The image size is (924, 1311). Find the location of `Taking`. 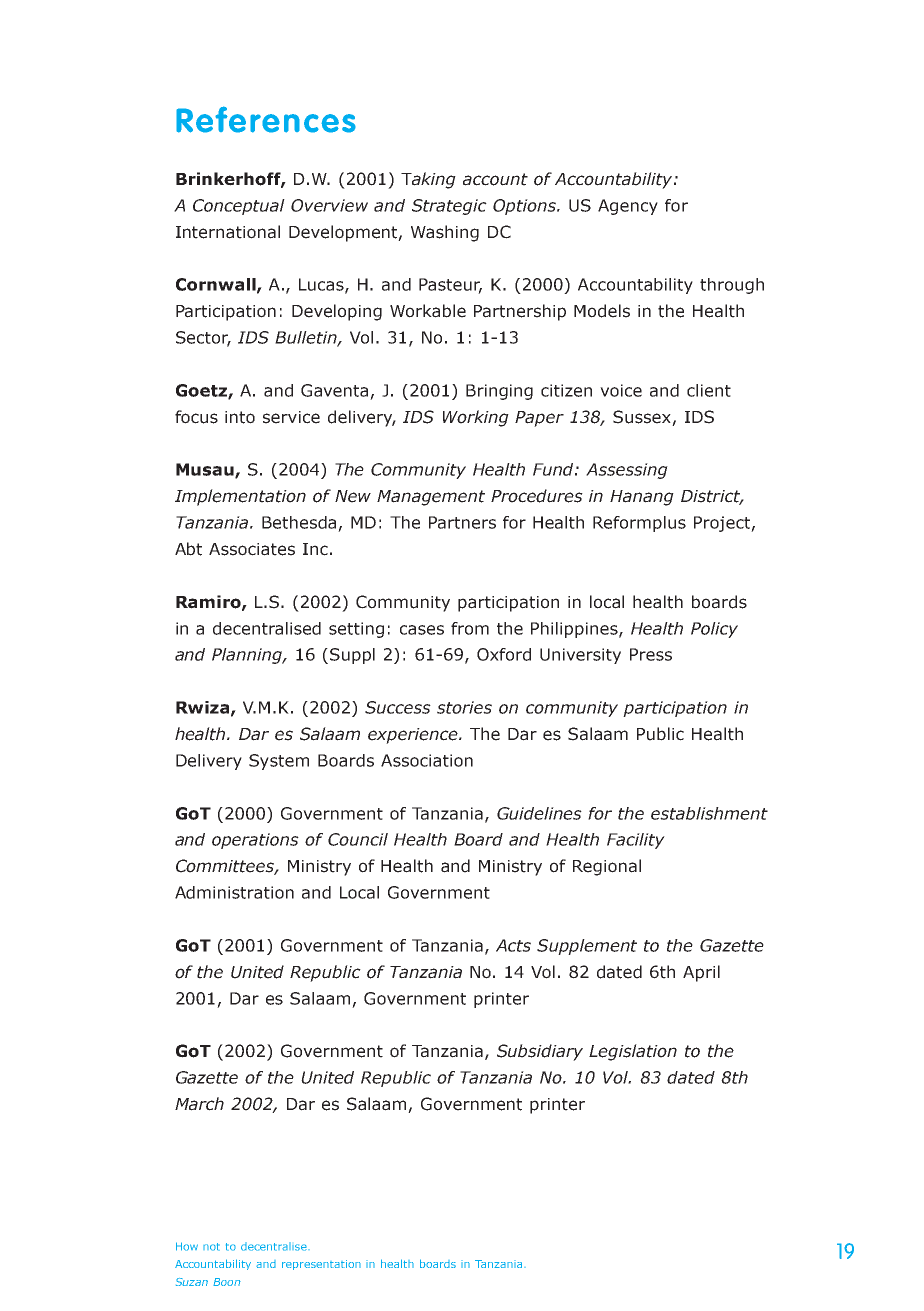

Taking is located at coordinates (428, 180).
